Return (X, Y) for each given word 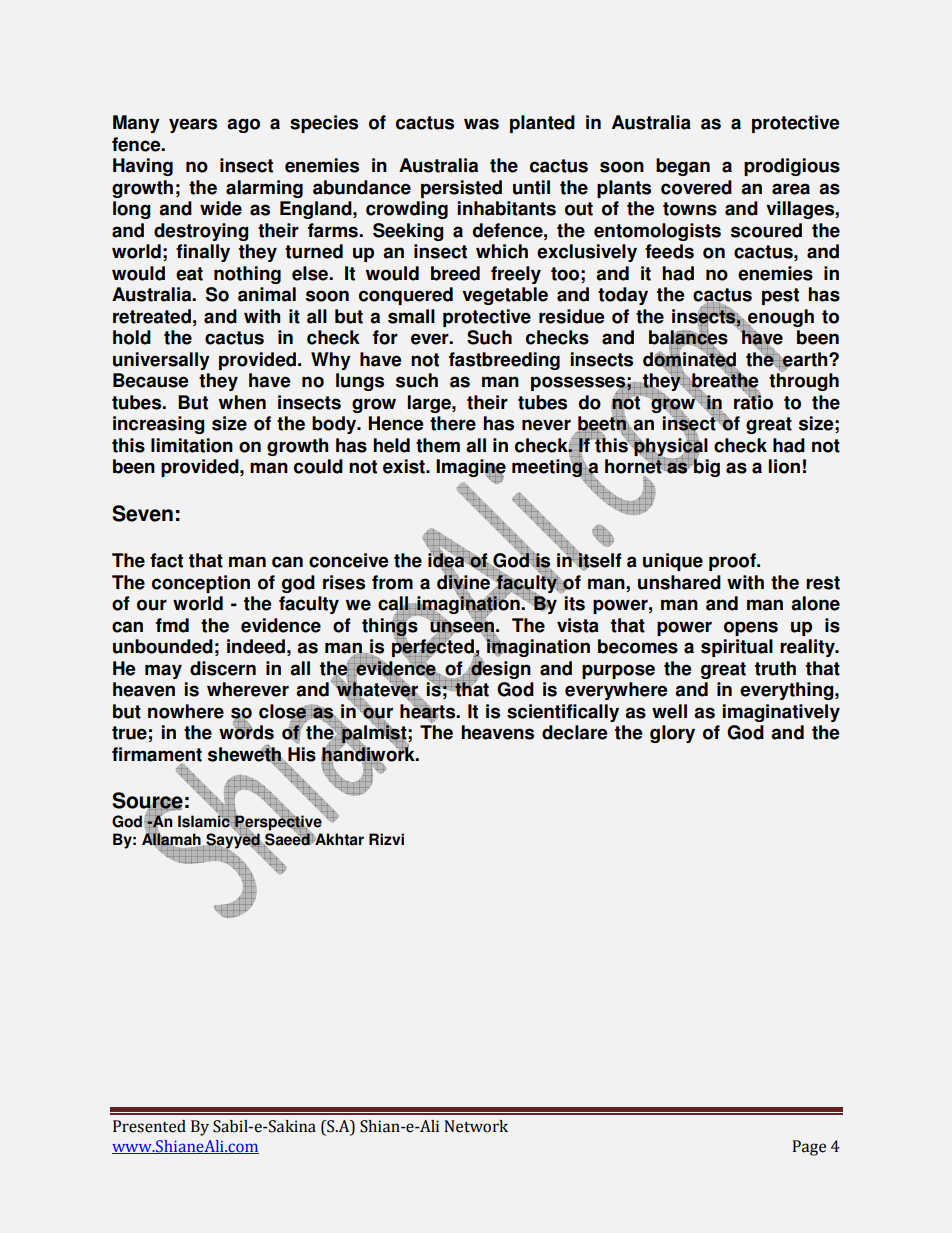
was (481, 124)
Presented (149, 1126)
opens (751, 628)
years (193, 125)
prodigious (792, 167)
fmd (172, 625)
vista (578, 625)
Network (476, 1126)
